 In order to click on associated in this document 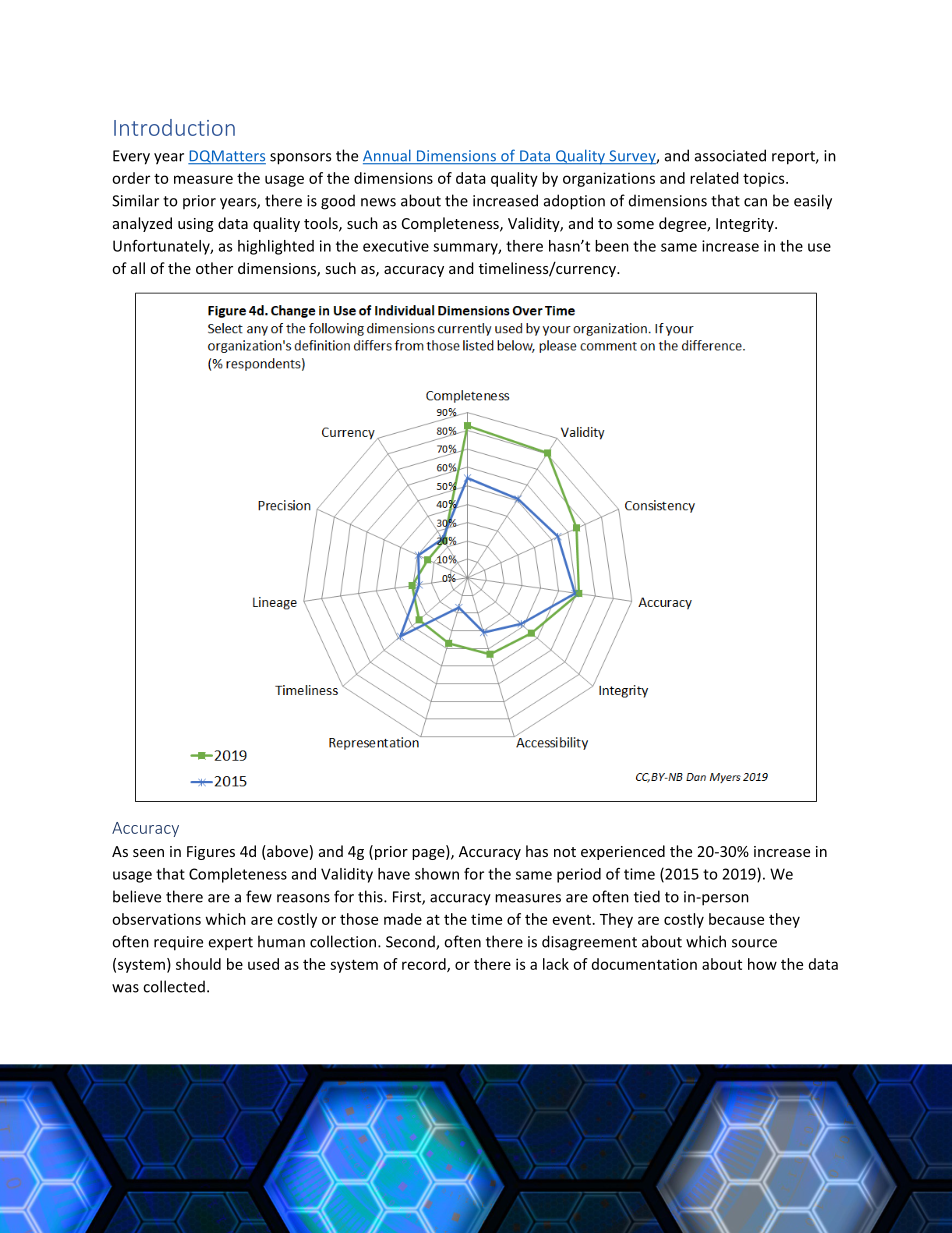, I will do `click(730, 155)`.
